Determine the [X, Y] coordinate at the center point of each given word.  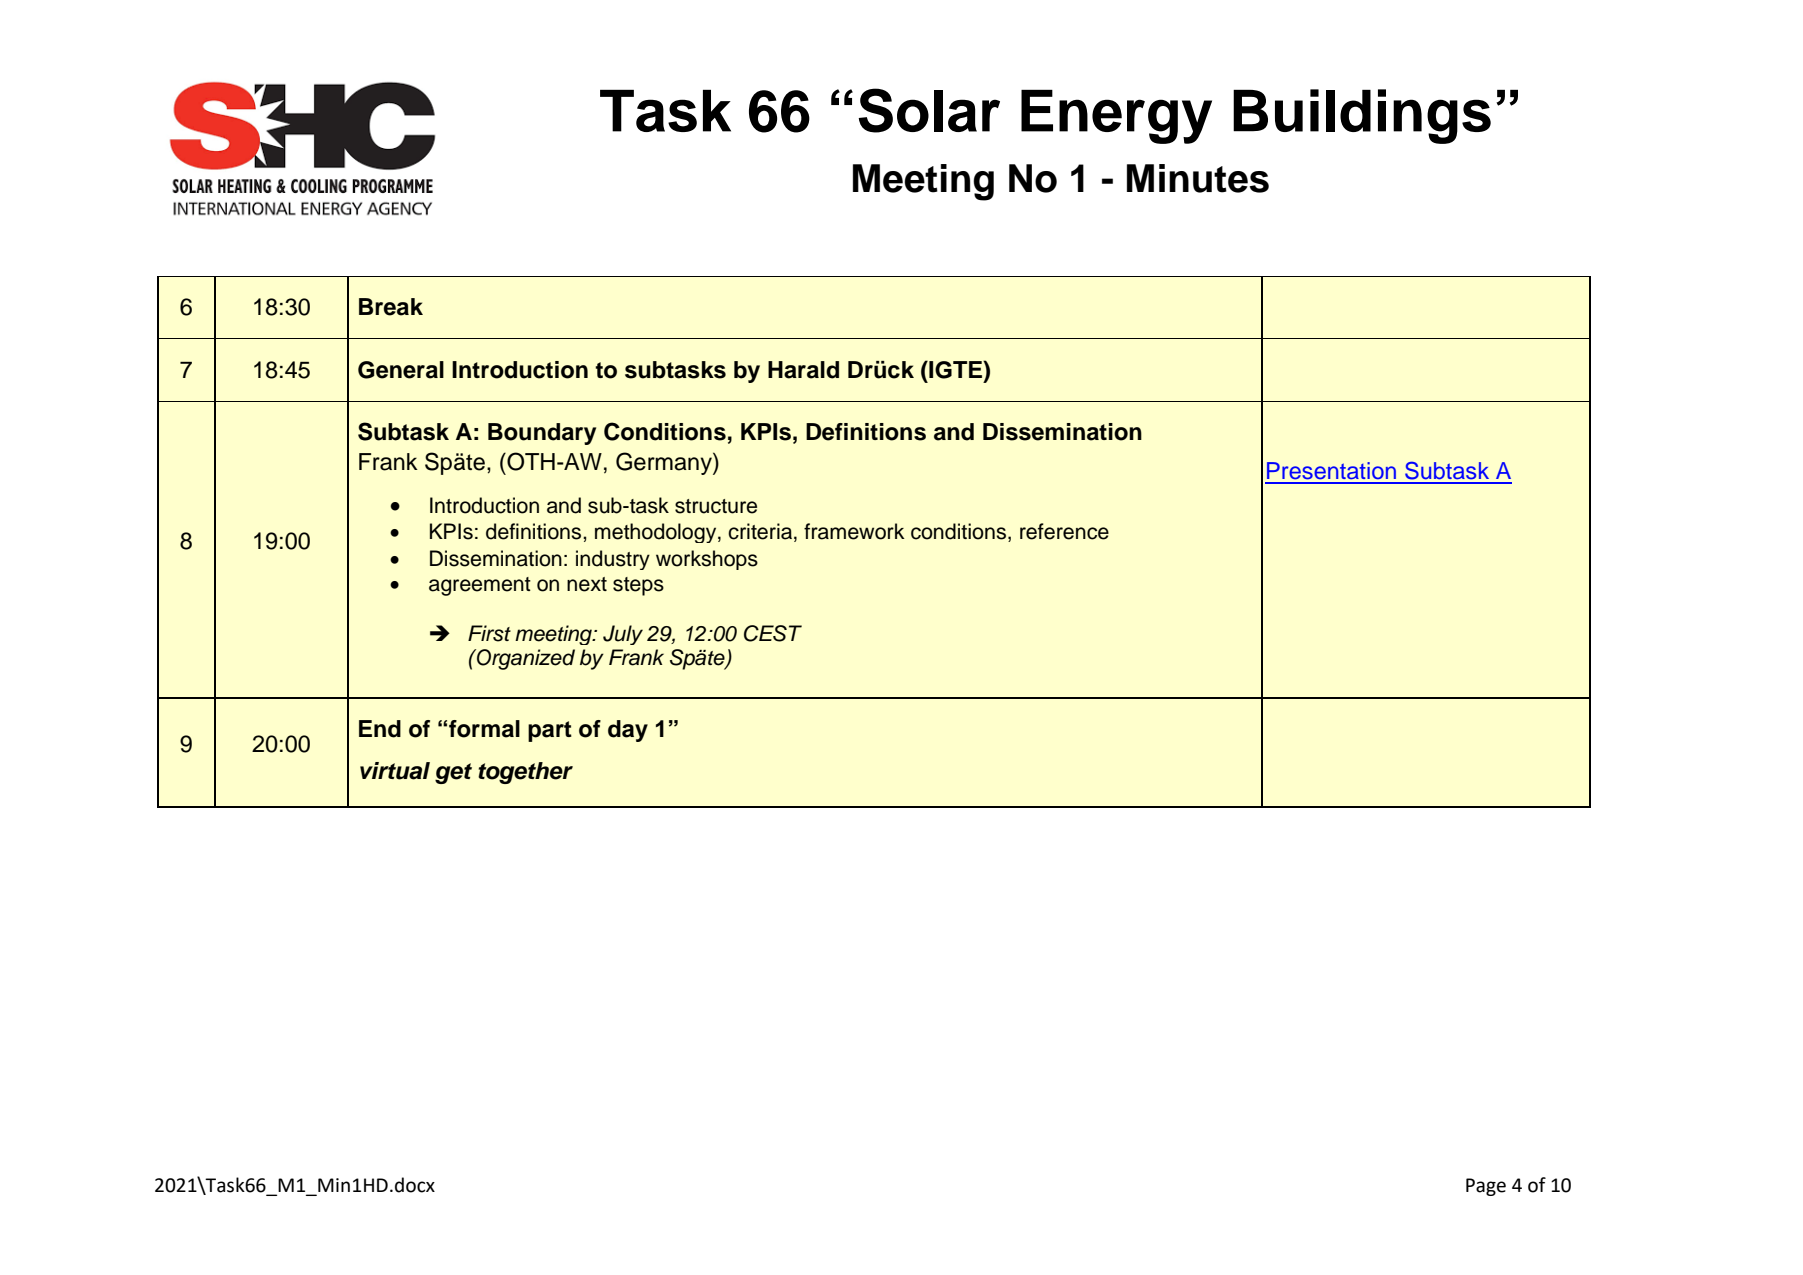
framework [854, 531]
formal [484, 729]
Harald [803, 370]
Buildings [1362, 116]
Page [1486, 1187]
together [525, 773]
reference [1064, 531]
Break [391, 307]
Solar [929, 110]
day [628, 731]
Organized [525, 659]
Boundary [542, 434]
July [623, 635]
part [550, 731]
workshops [707, 560]
